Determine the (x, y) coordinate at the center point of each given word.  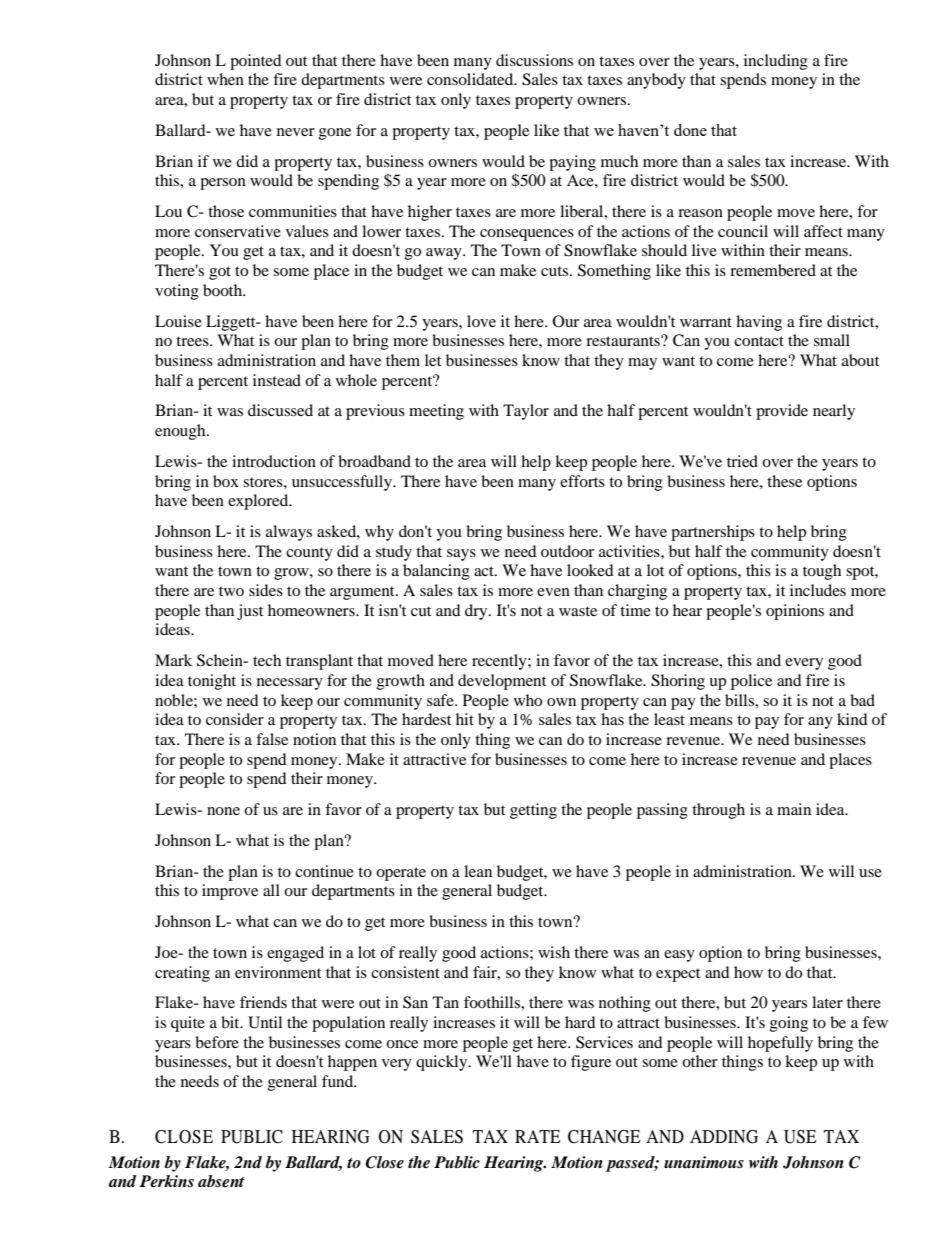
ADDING (724, 1137)
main (794, 809)
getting (533, 811)
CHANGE (604, 1137)
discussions (534, 60)
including (776, 62)
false (272, 739)
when (225, 79)
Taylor (526, 412)
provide (782, 412)
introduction (274, 461)
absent (221, 1181)
